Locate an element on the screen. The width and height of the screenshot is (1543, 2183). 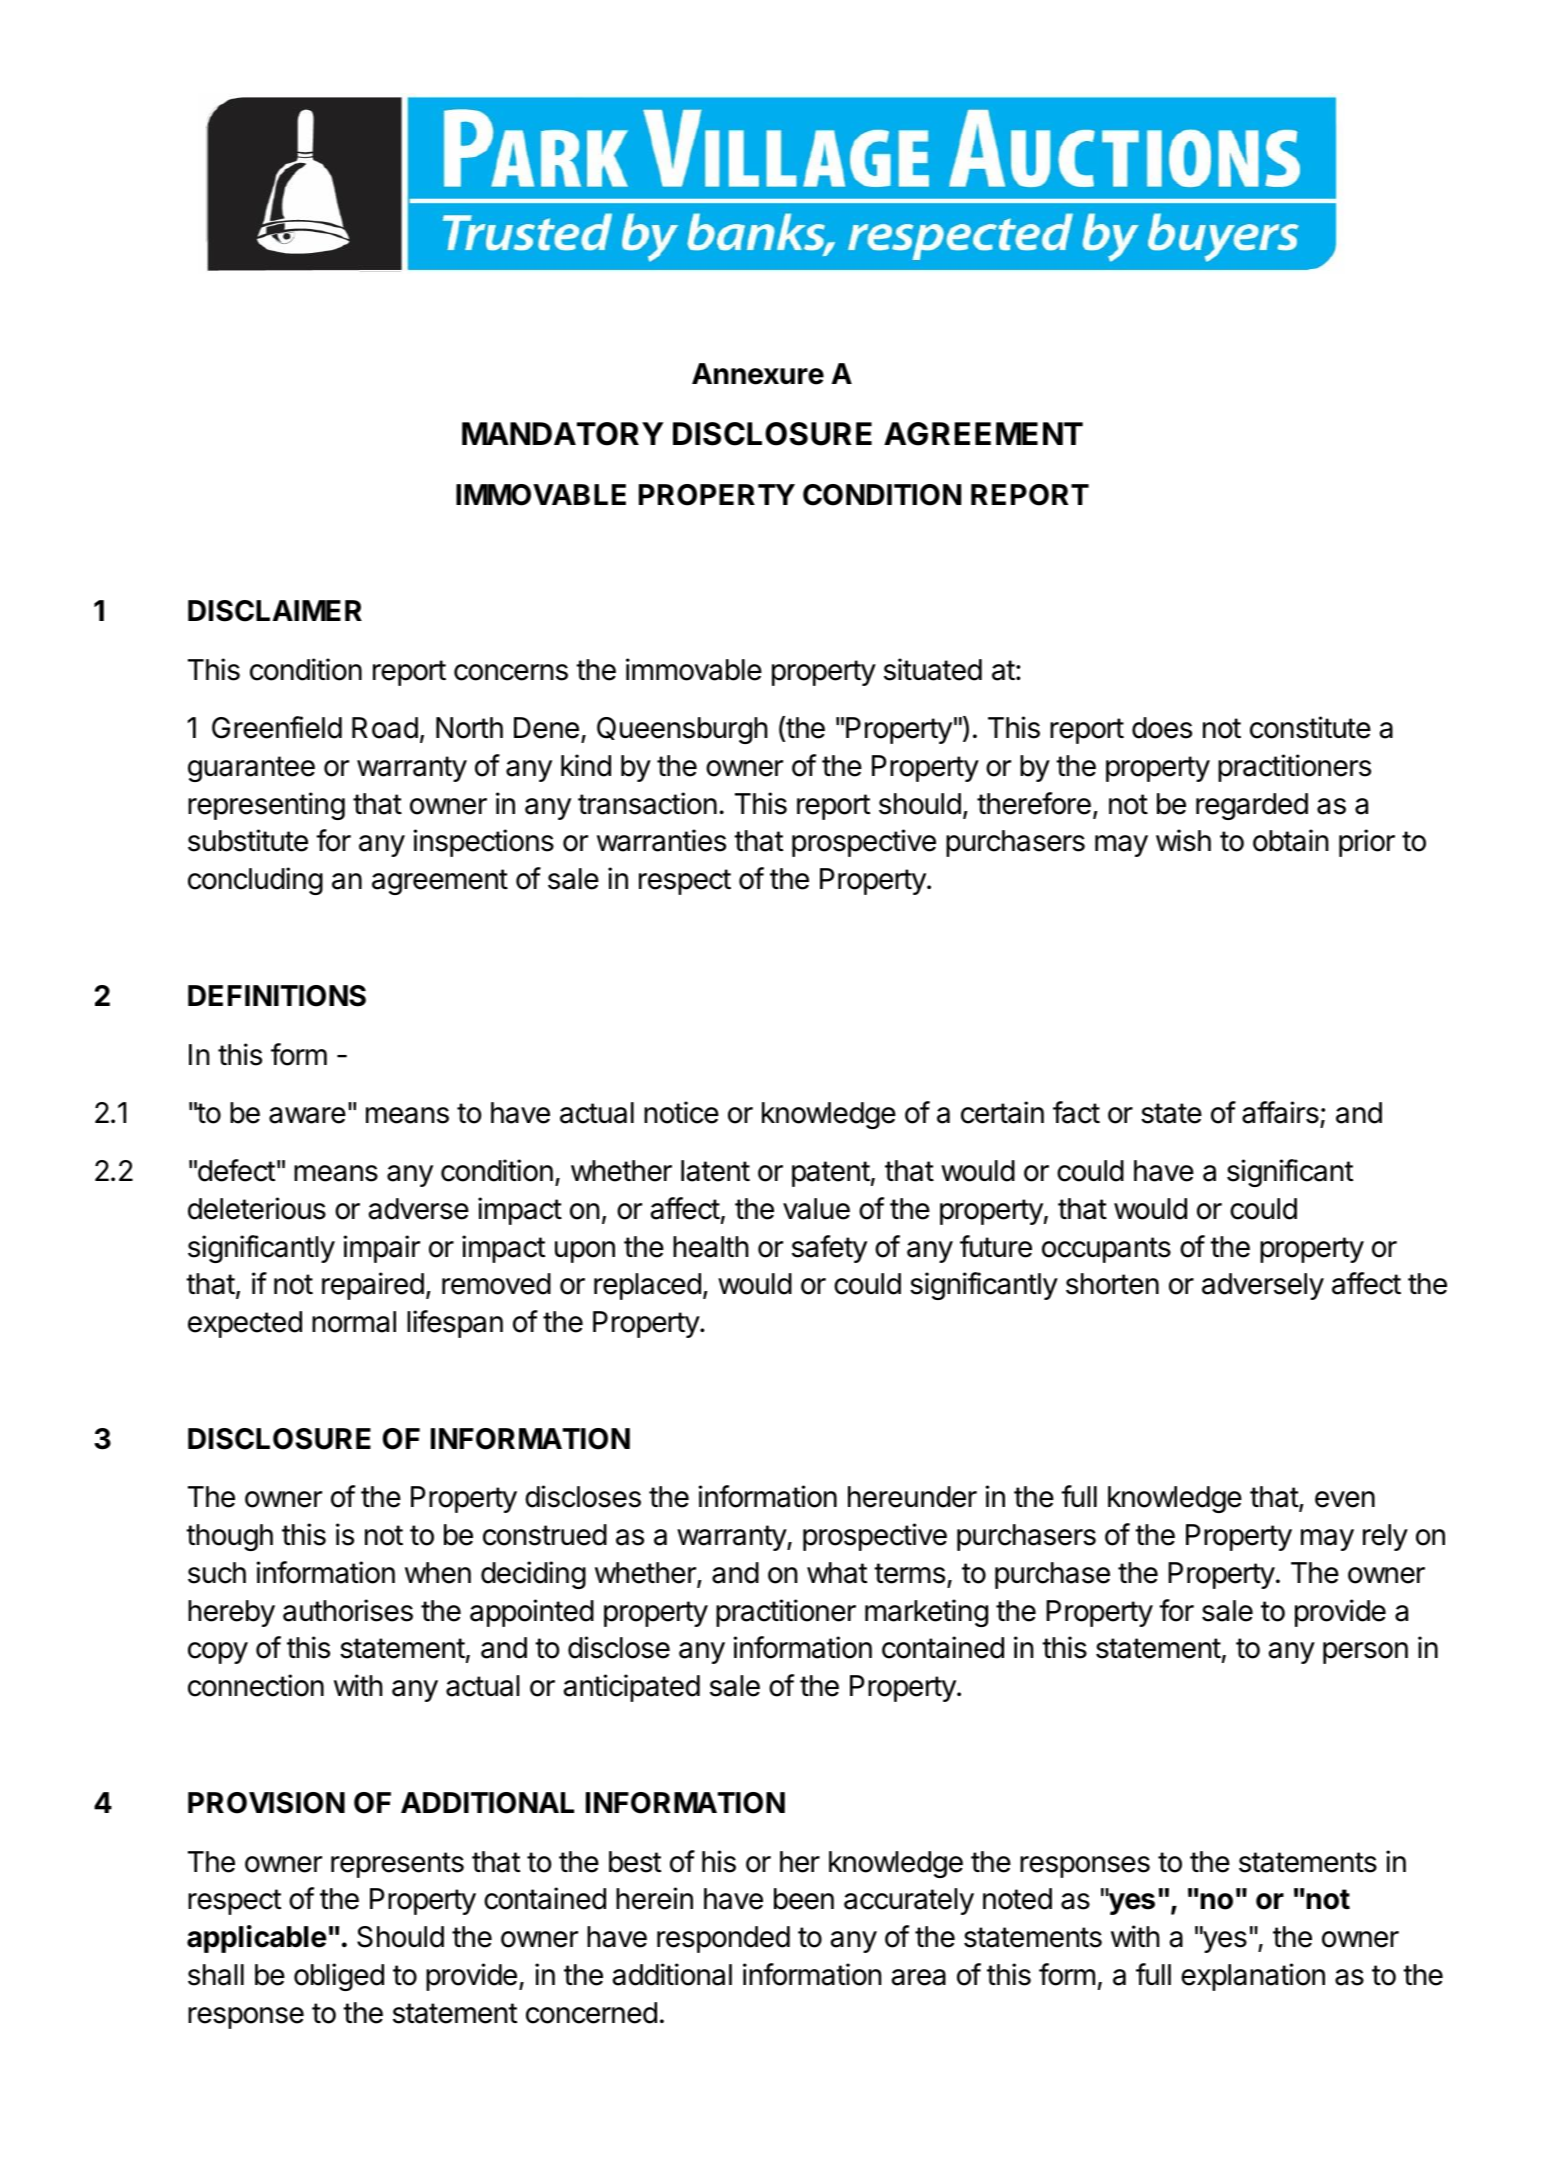
value is located at coordinates (816, 1209).
